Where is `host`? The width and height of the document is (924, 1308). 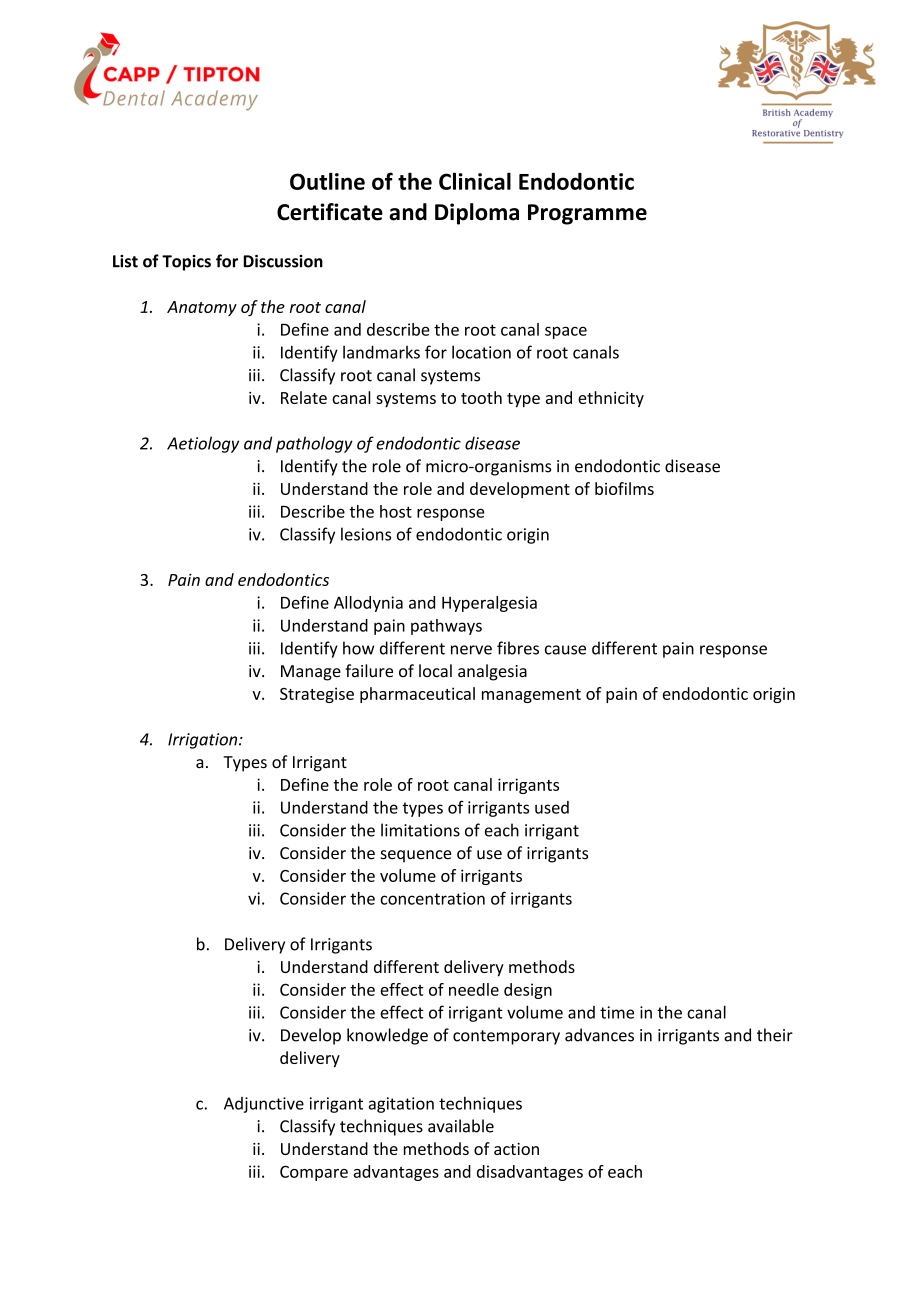 host is located at coordinates (396, 511).
